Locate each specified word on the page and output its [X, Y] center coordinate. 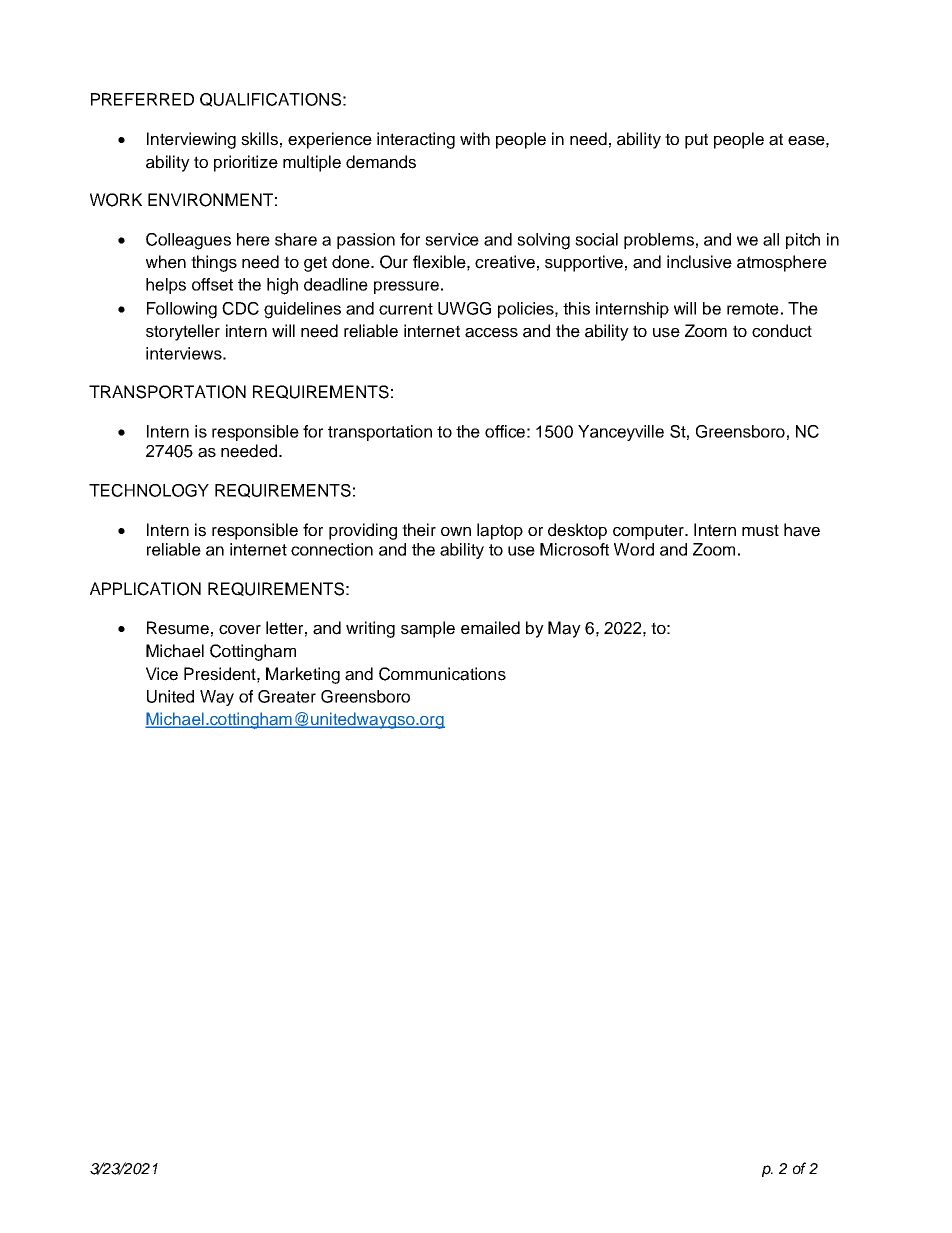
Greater [287, 696]
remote [753, 309]
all [771, 239]
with [475, 138]
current [406, 309]
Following [182, 310]
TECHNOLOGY [149, 490]
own [456, 531]
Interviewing [191, 140]
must [760, 530]
